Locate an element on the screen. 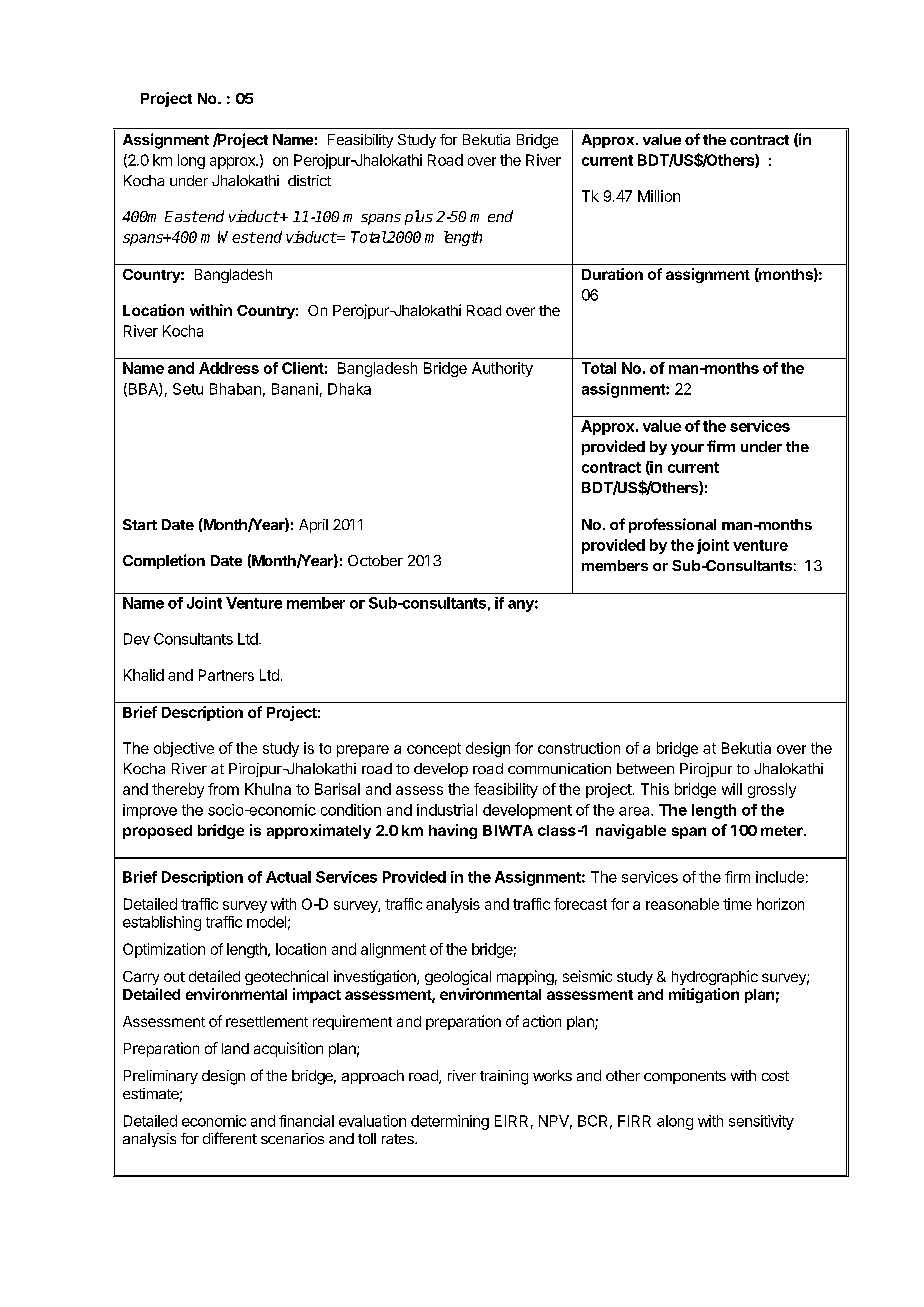 The width and height of the screenshot is (924, 1307). Million is located at coordinates (659, 196).
